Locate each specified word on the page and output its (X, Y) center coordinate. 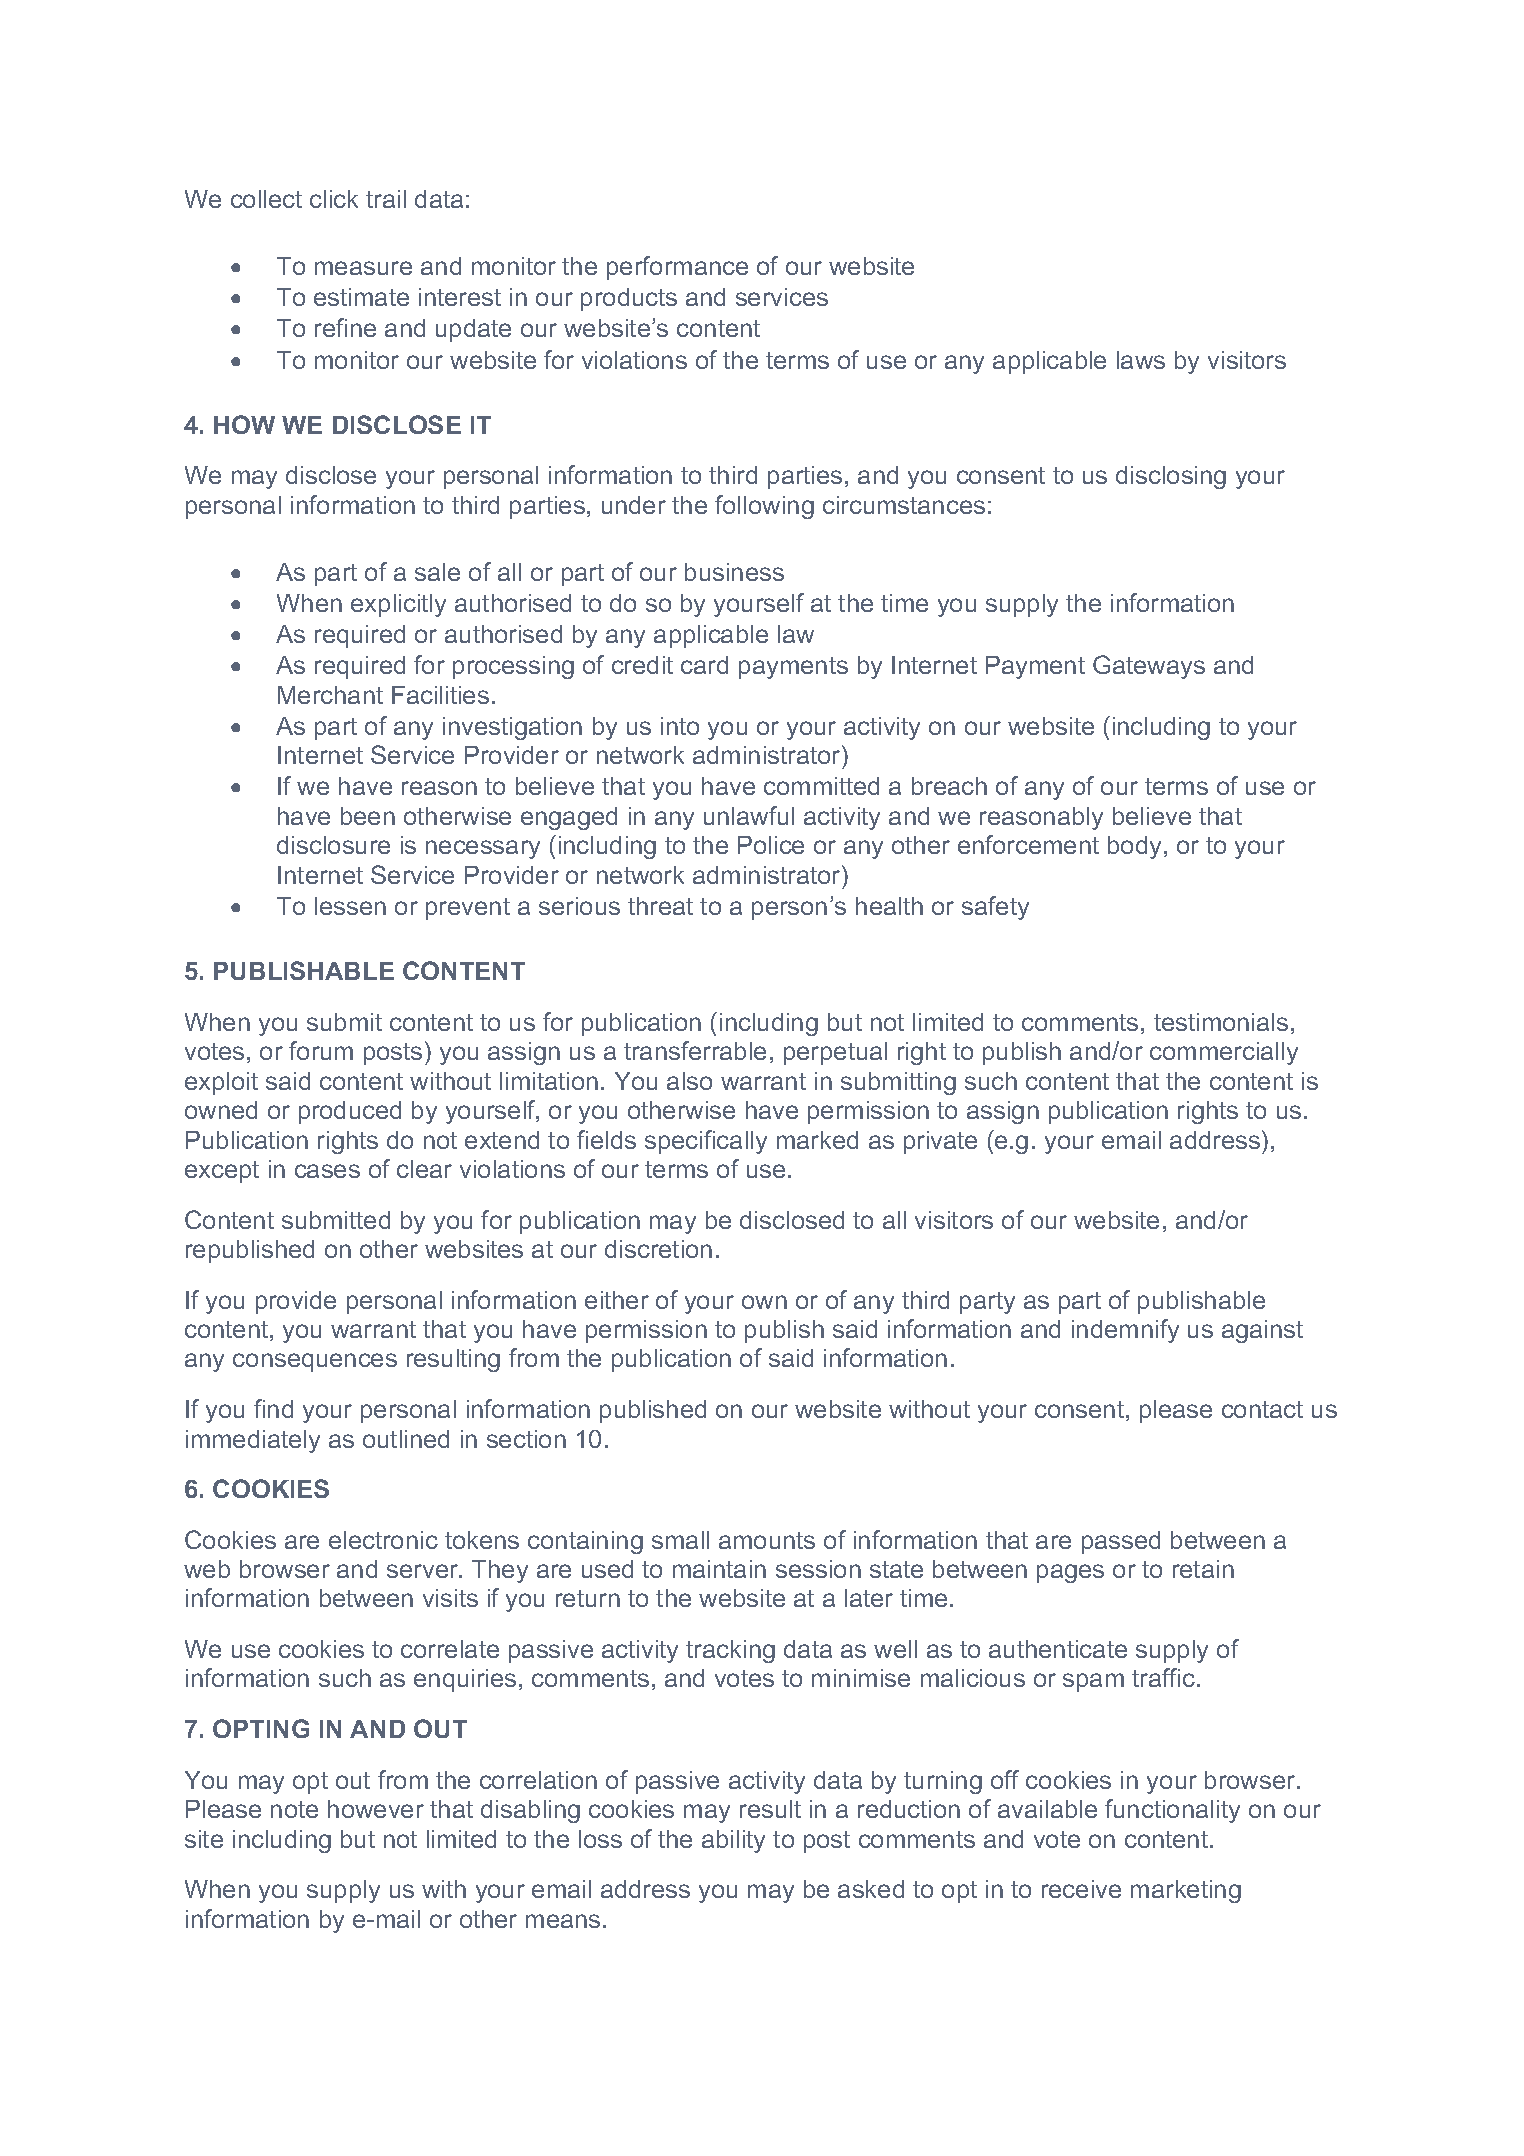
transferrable (695, 1050)
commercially (1224, 1053)
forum (321, 1050)
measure (363, 268)
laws (1141, 360)
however (376, 1809)
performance (677, 268)
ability (733, 1841)
